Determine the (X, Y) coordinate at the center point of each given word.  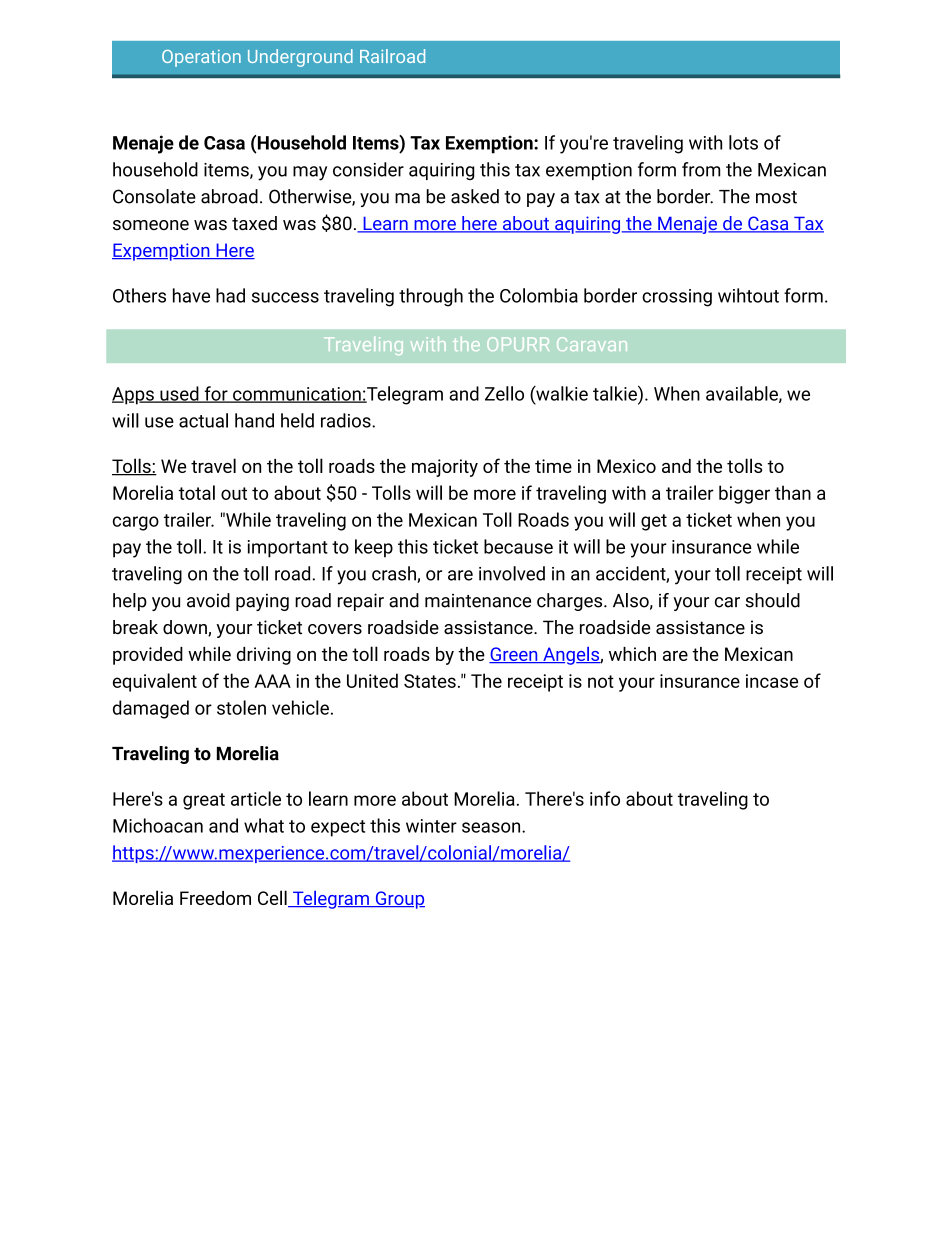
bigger (744, 494)
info (605, 798)
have (191, 295)
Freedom (215, 898)
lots (743, 142)
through (431, 297)
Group (399, 900)
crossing (677, 298)
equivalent (155, 682)
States (430, 681)
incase (772, 681)
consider (368, 169)
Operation (201, 58)
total (197, 492)
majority (445, 468)
